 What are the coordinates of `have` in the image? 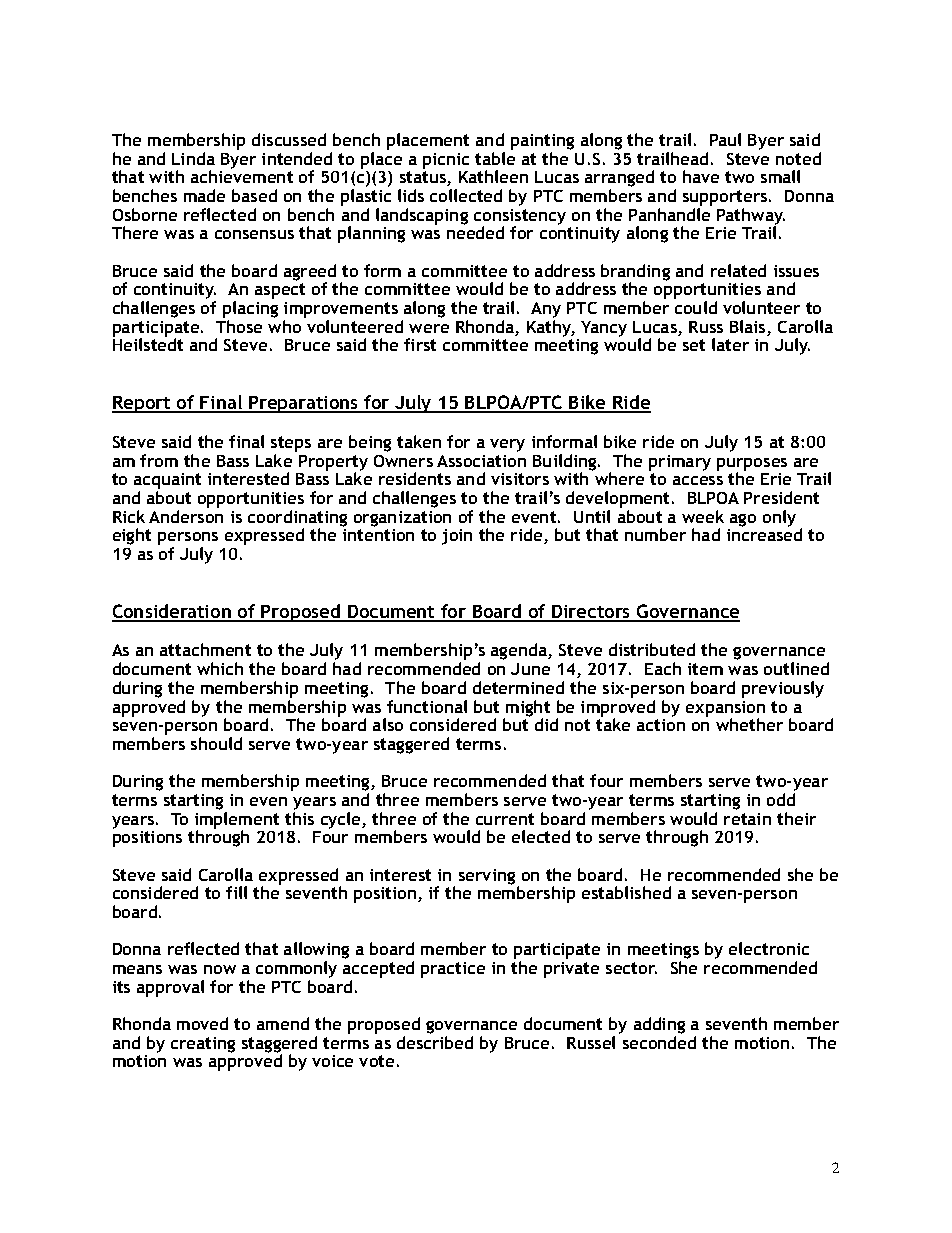 It's located at (701, 176).
